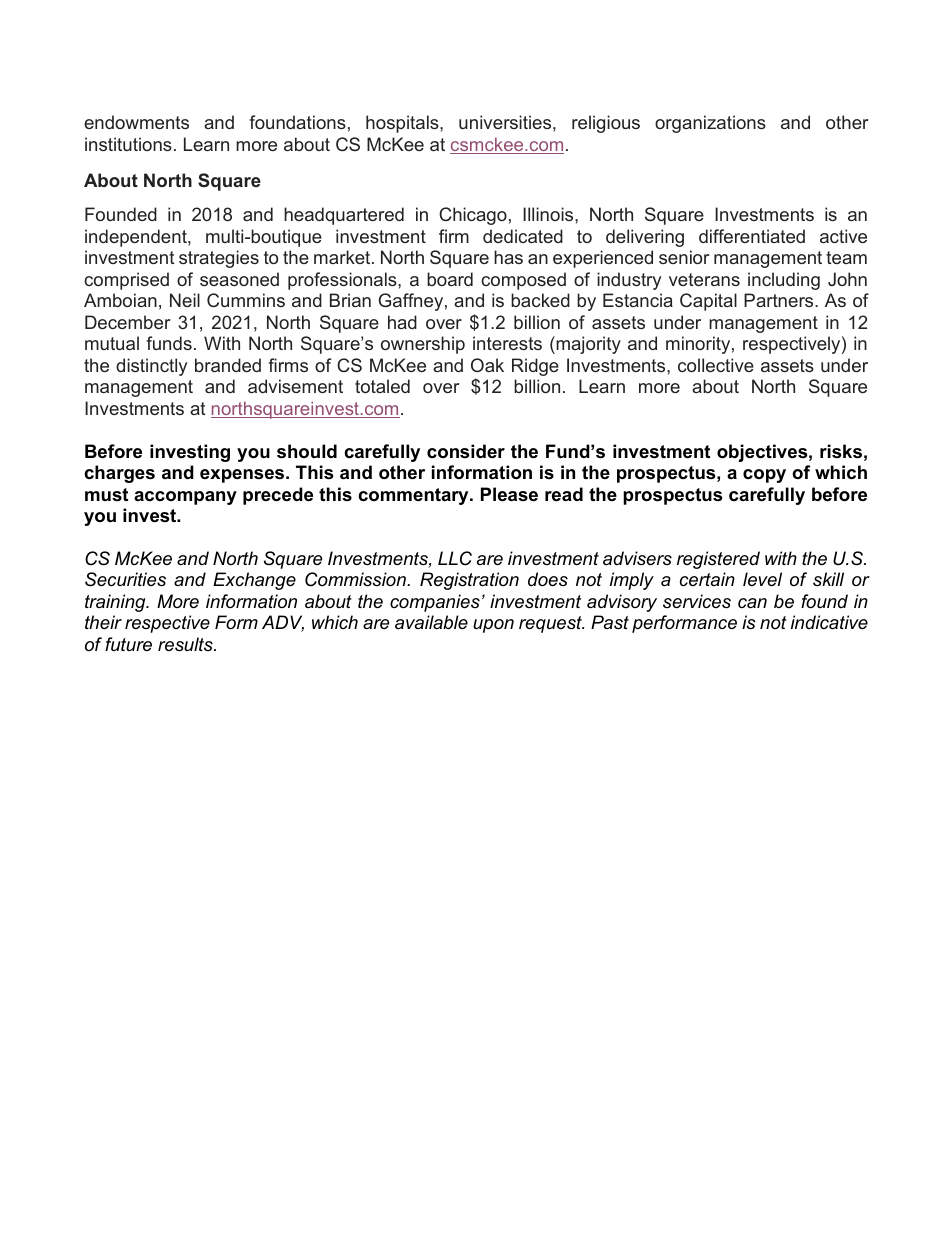  What do you see at coordinates (710, 124) in the image?
I see `organizations` at bounding box center [710, 124].
